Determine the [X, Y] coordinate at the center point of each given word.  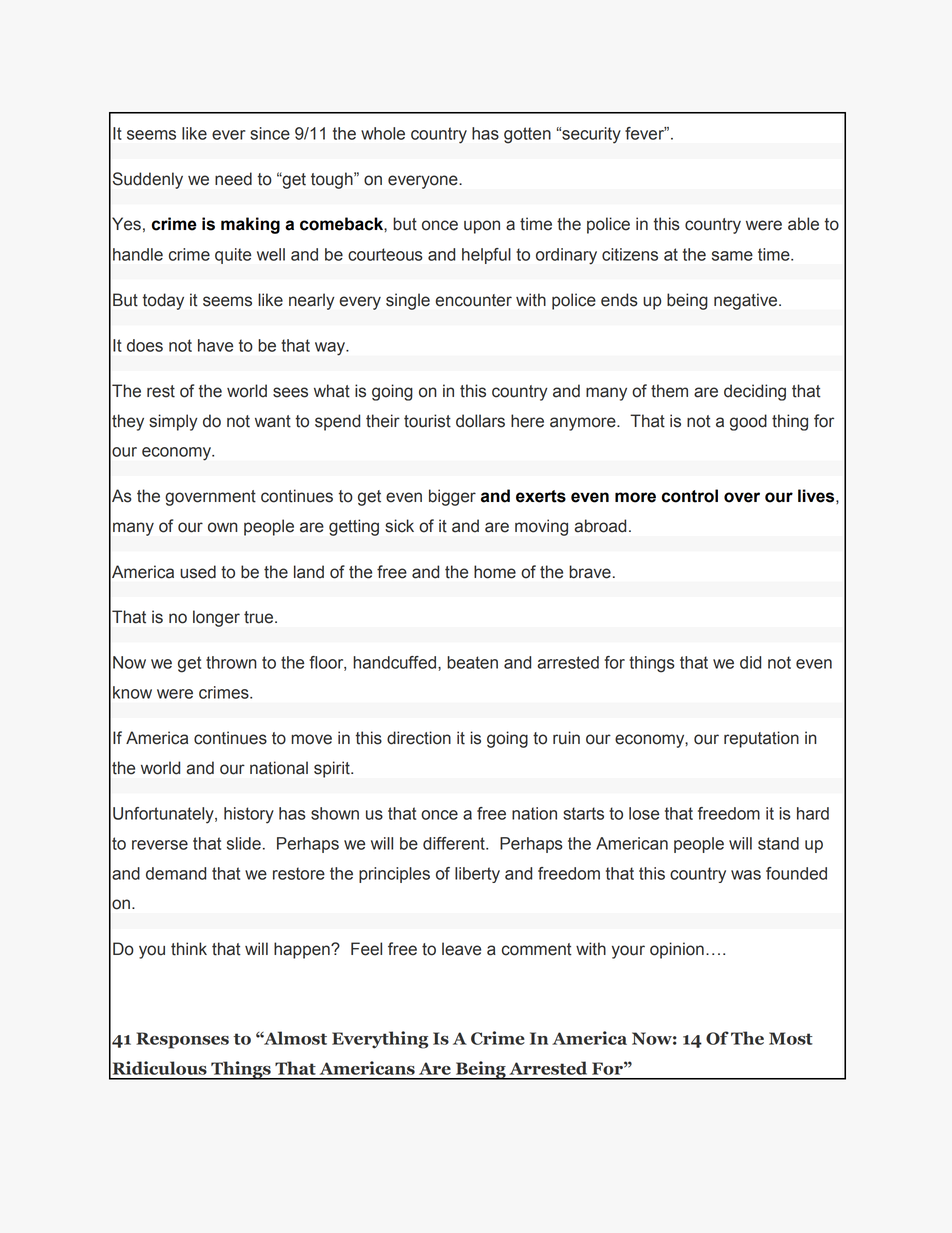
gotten [527, 135]
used [198, 572]
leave [461, 949]
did [750, 662]
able [803, 224]
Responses [182, 1040]
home [495, 572]
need [233, 179]
